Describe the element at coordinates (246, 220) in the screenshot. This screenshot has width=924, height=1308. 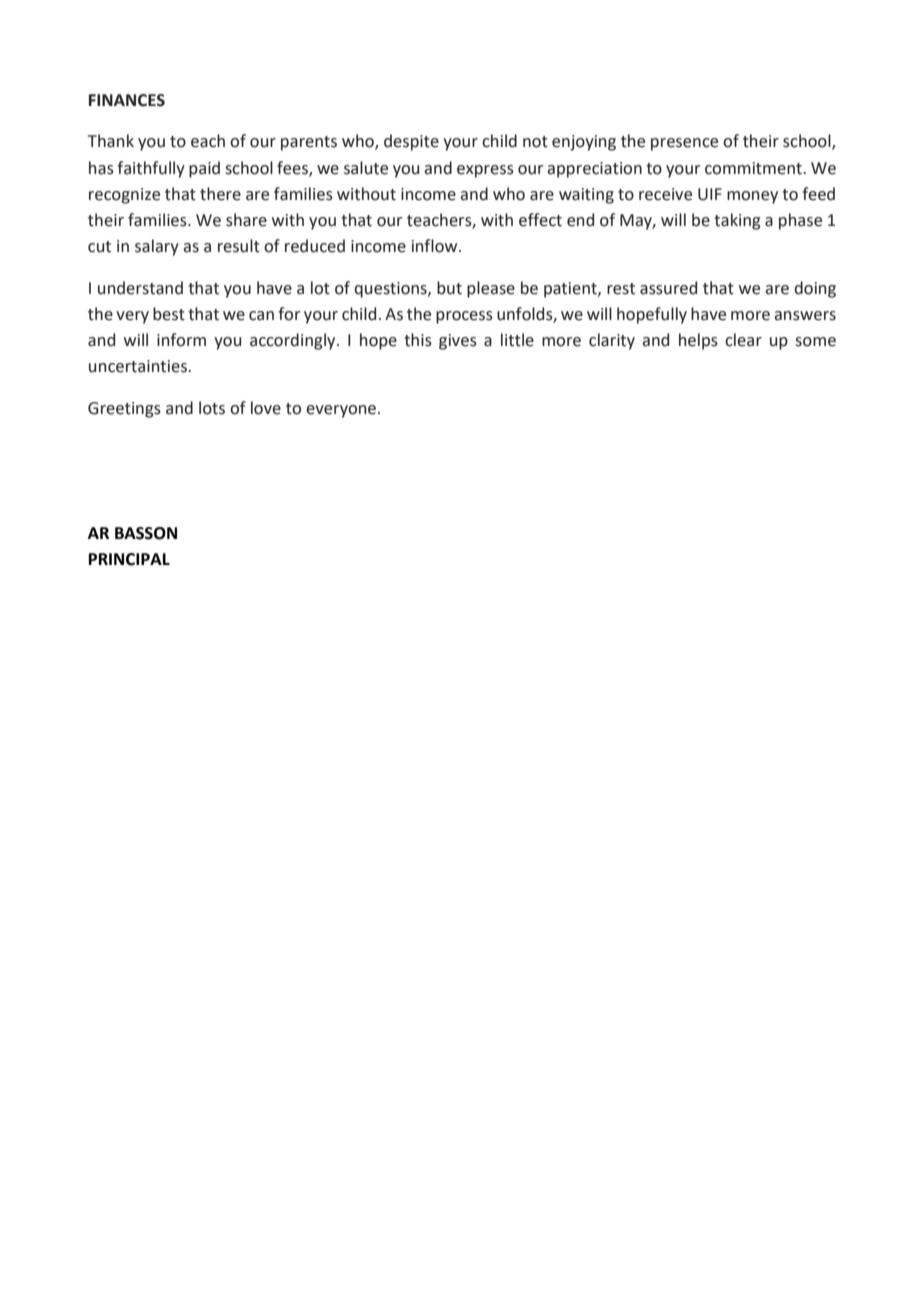
I see `share` at that location.
